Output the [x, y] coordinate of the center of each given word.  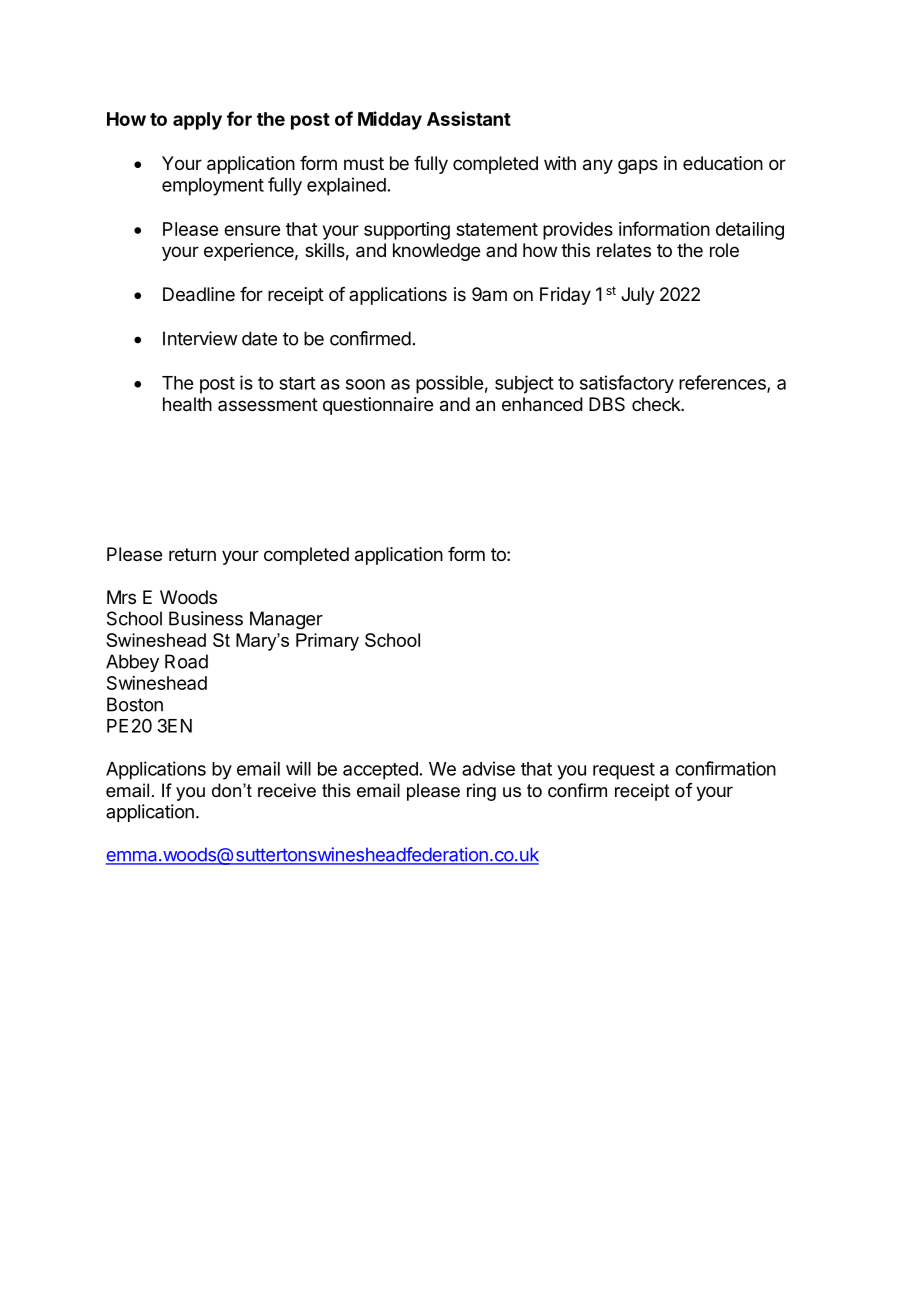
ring [481, 792]
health [187, 404]
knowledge [436, 252]
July [638, 296]
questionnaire [378, 406]
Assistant [469, 118]
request [624, 771]
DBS [607, 404]
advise [488, 768]
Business [206, 618]
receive [287, 790]
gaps [638, 166]
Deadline [199, 294]
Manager [286, 620]
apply [197, 121]
